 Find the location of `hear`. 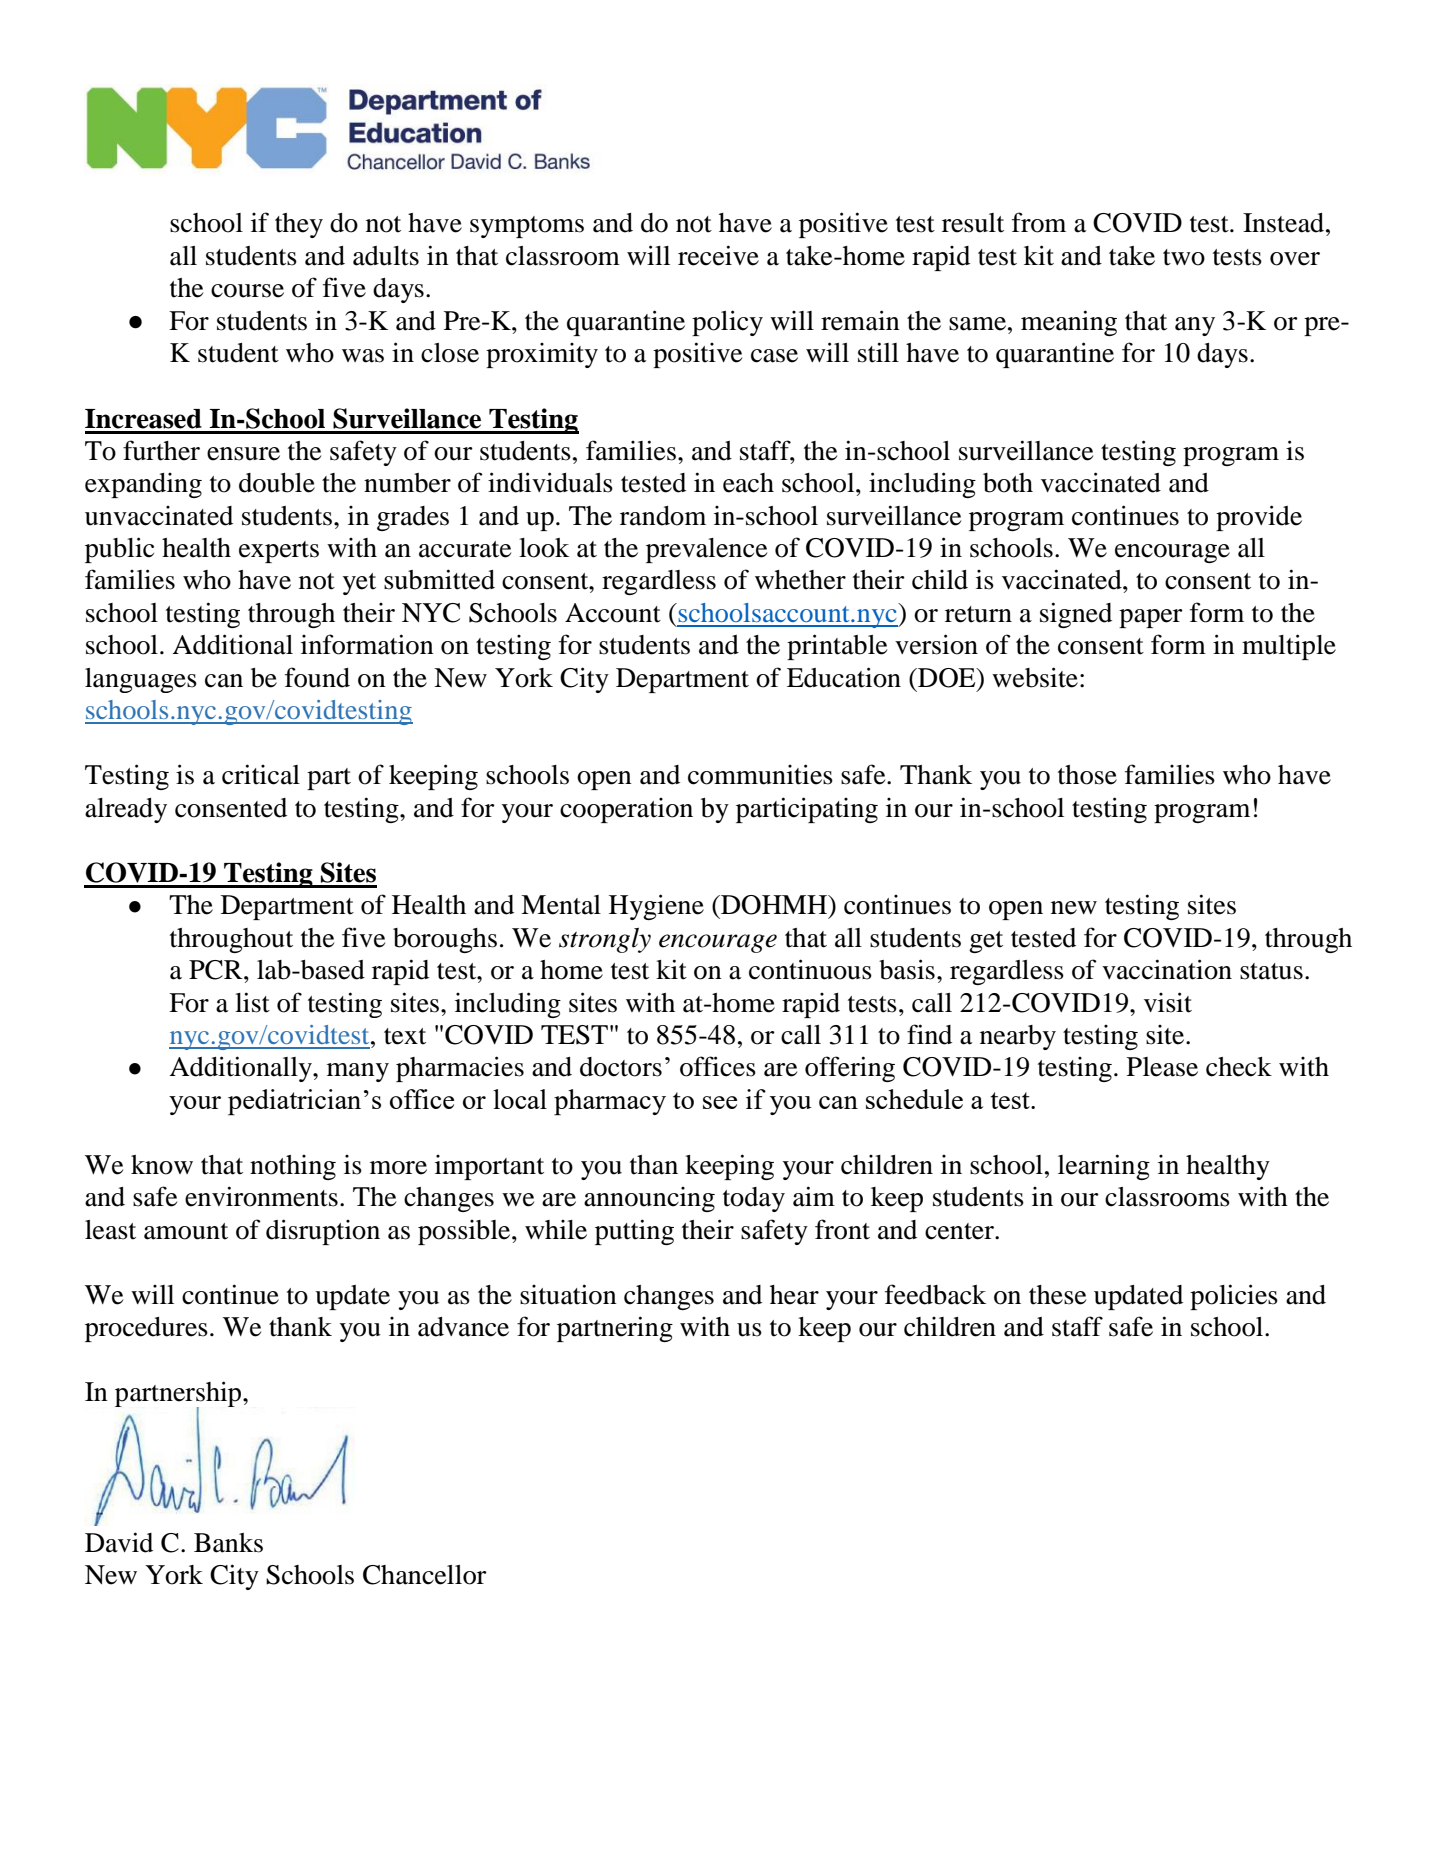

hear is located at coordinates (794, 1295).
